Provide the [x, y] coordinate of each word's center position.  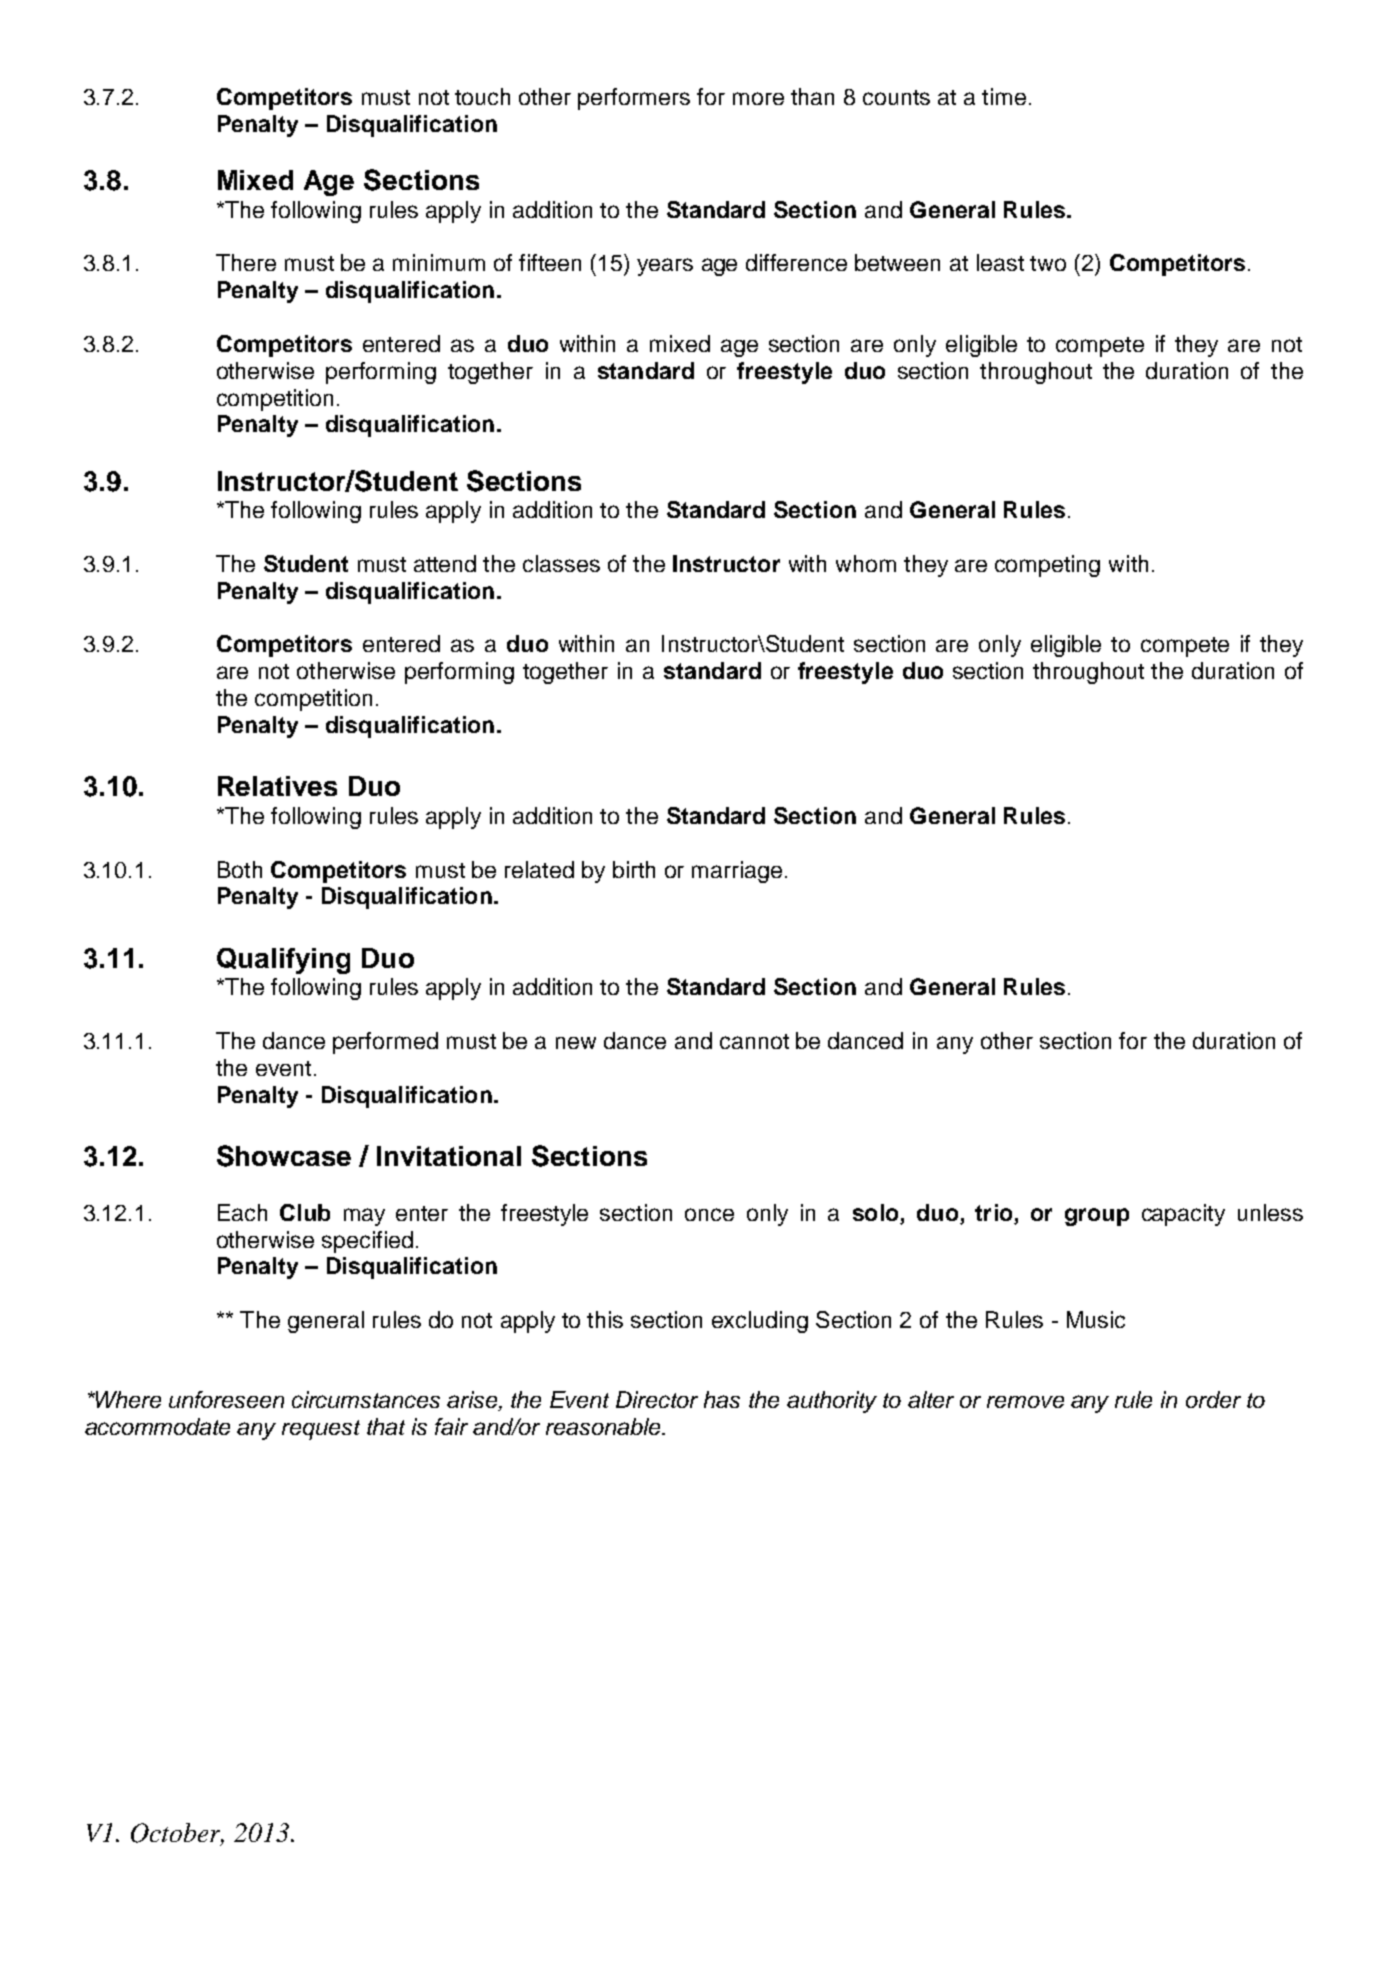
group [1097, 1217]
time [1004, 96]
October [177, 1834]
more [758, 98]
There [246, 262]
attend [445, 563]
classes [561, 563]
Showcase [284, 1156]
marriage [737, 872]
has [722, 1399]
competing [1047, 566]
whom [866, 563]
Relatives [277, 786]
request [321, 1430]
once [709, 1214]
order [1213, 1399]
